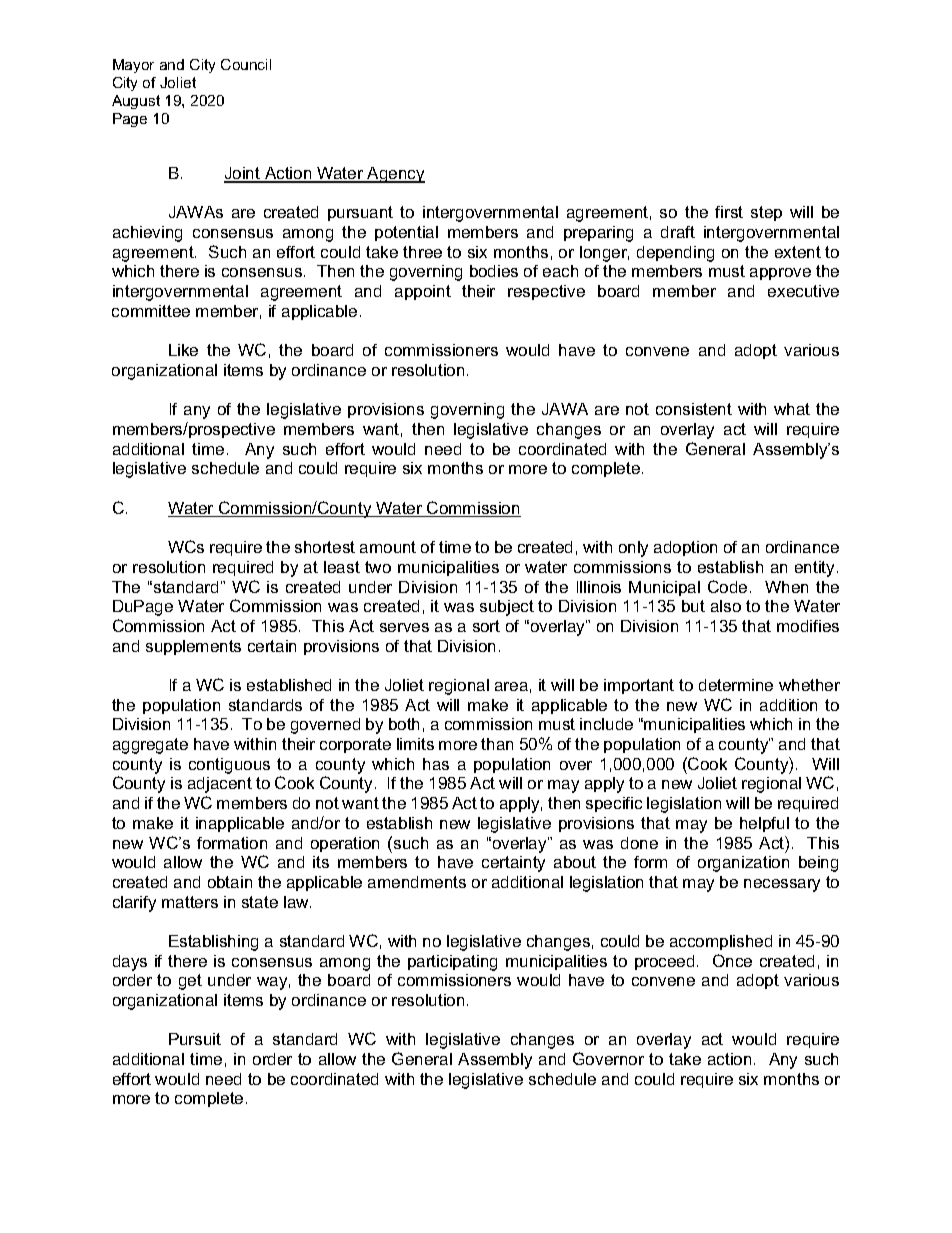  I want to click on Council, so click(246, 64).
